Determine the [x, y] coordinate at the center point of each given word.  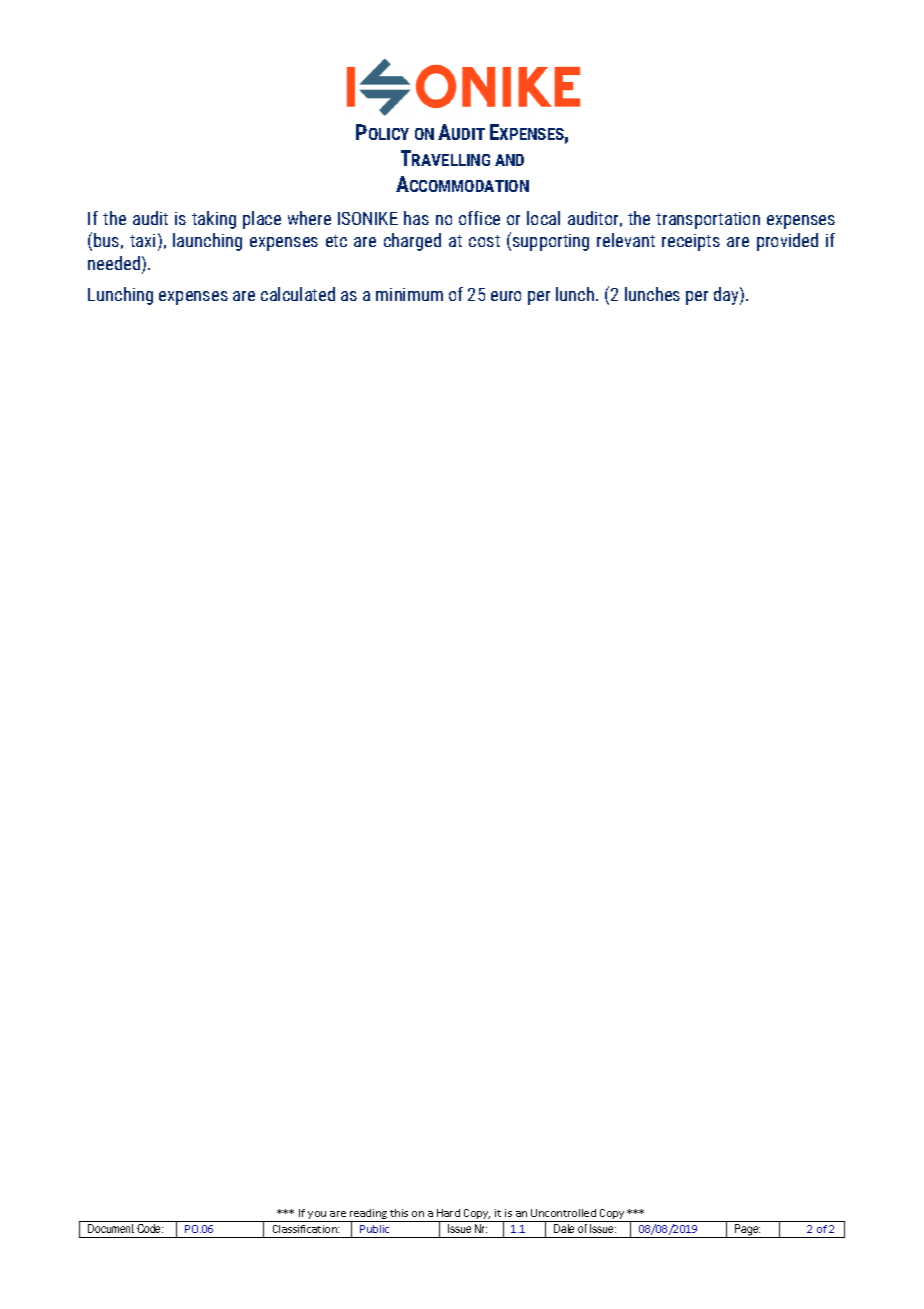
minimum [409, 294]
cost [484, 241]
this [399, 1213]
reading [368, 1215]
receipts [691, 242]
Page [747, 1231]
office [479, 218]
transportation [708, 220]
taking [214, 220]
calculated [298, 294]
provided [787, 242]
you [318, 1216]
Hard [448, 1213]
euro [506, 296]
